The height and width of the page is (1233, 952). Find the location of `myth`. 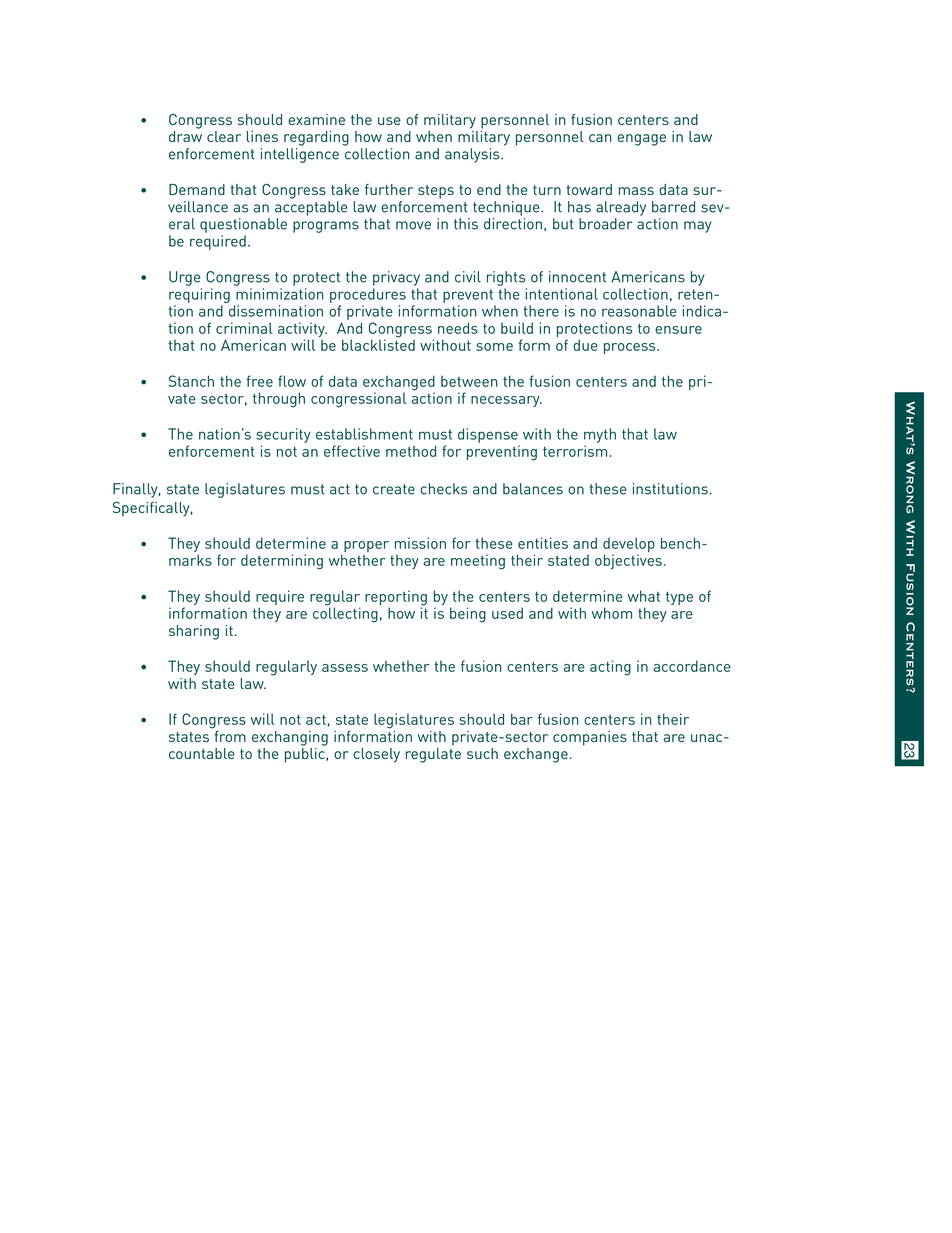

myth is located at coordinates (600, 435).
